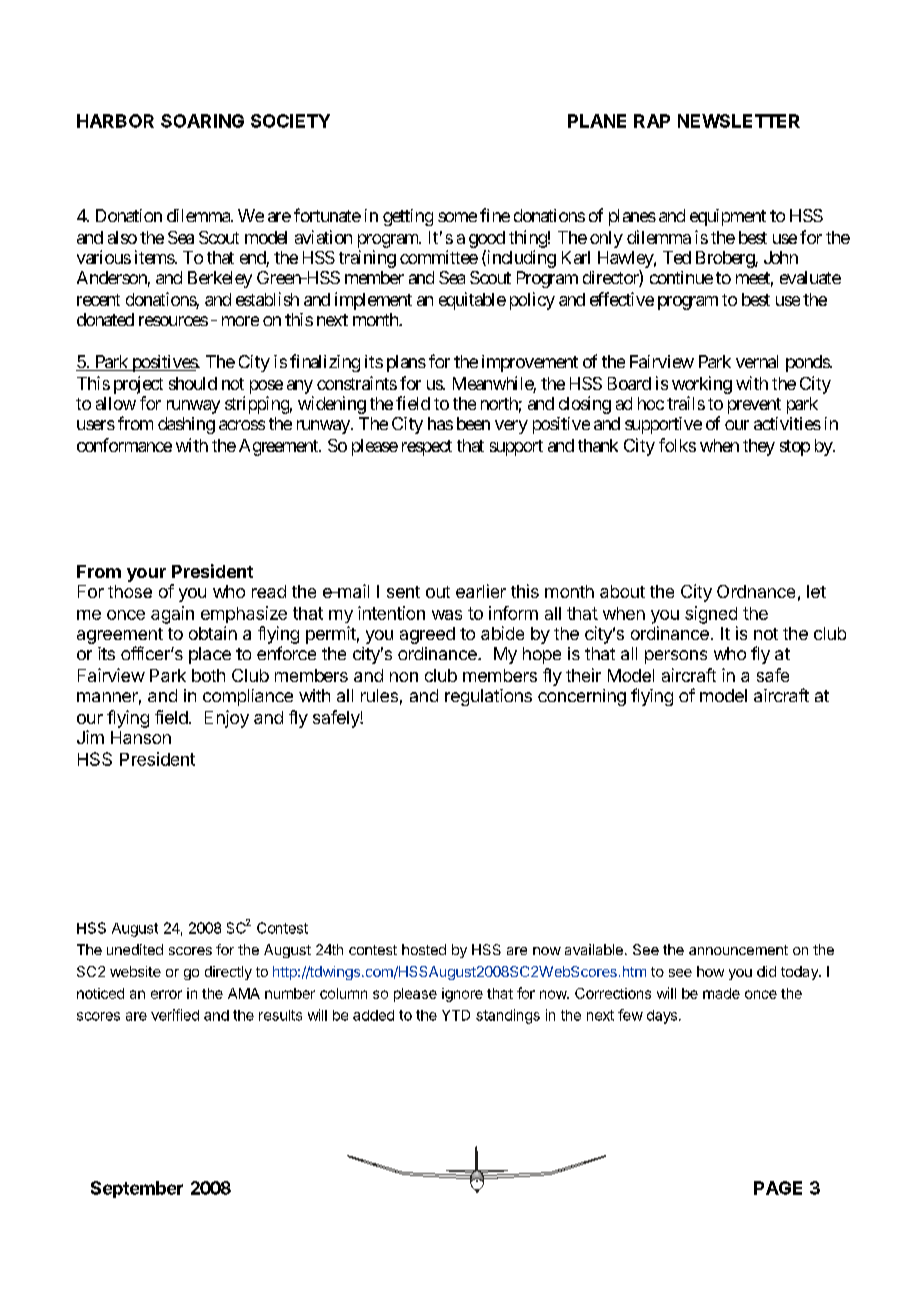  What do you see at coordinates (702, 385) in the screenshot?
I see `working` at bounding box center [702, 385].
